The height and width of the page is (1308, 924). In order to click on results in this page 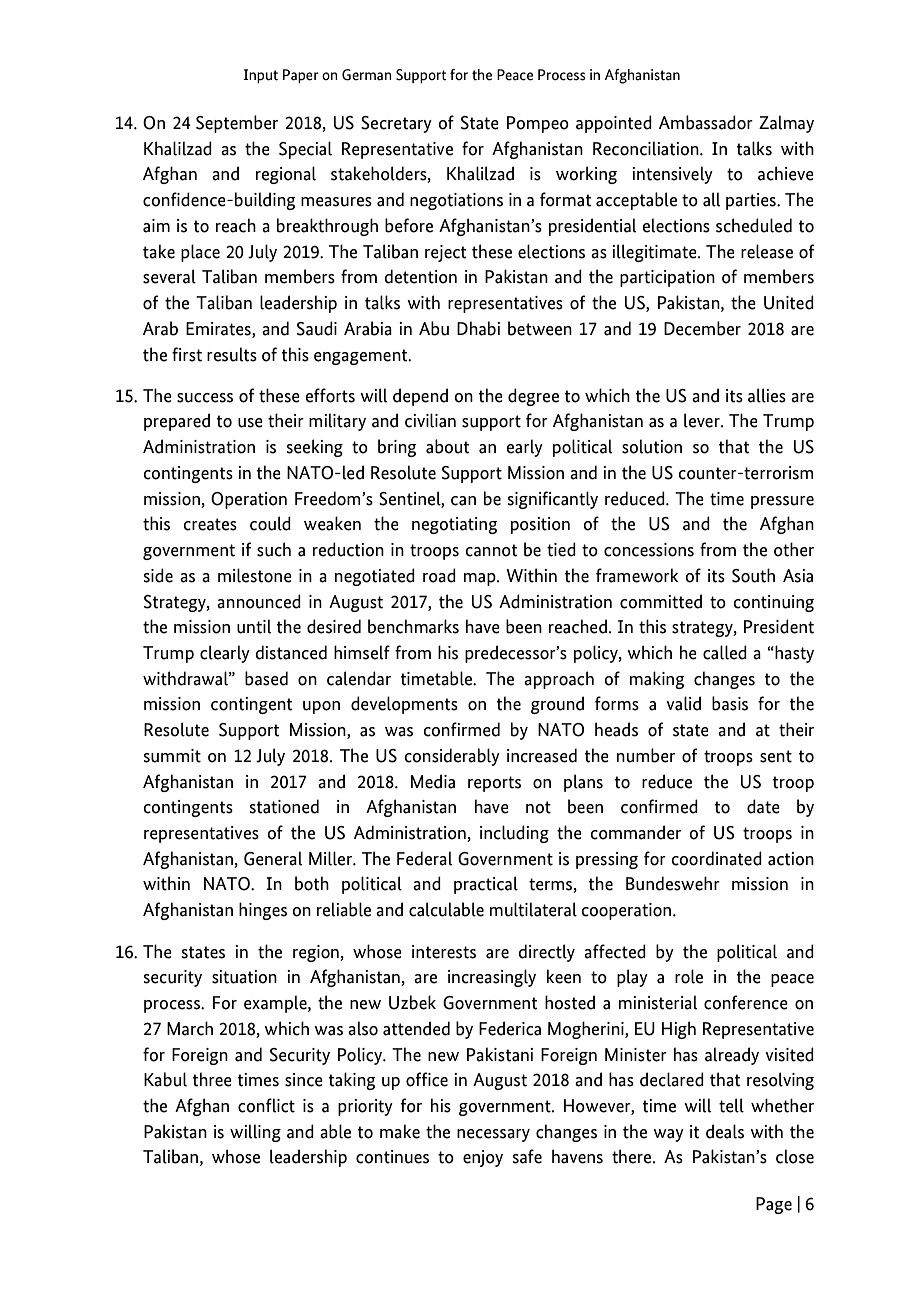, I will do `click(232, 354)`.
